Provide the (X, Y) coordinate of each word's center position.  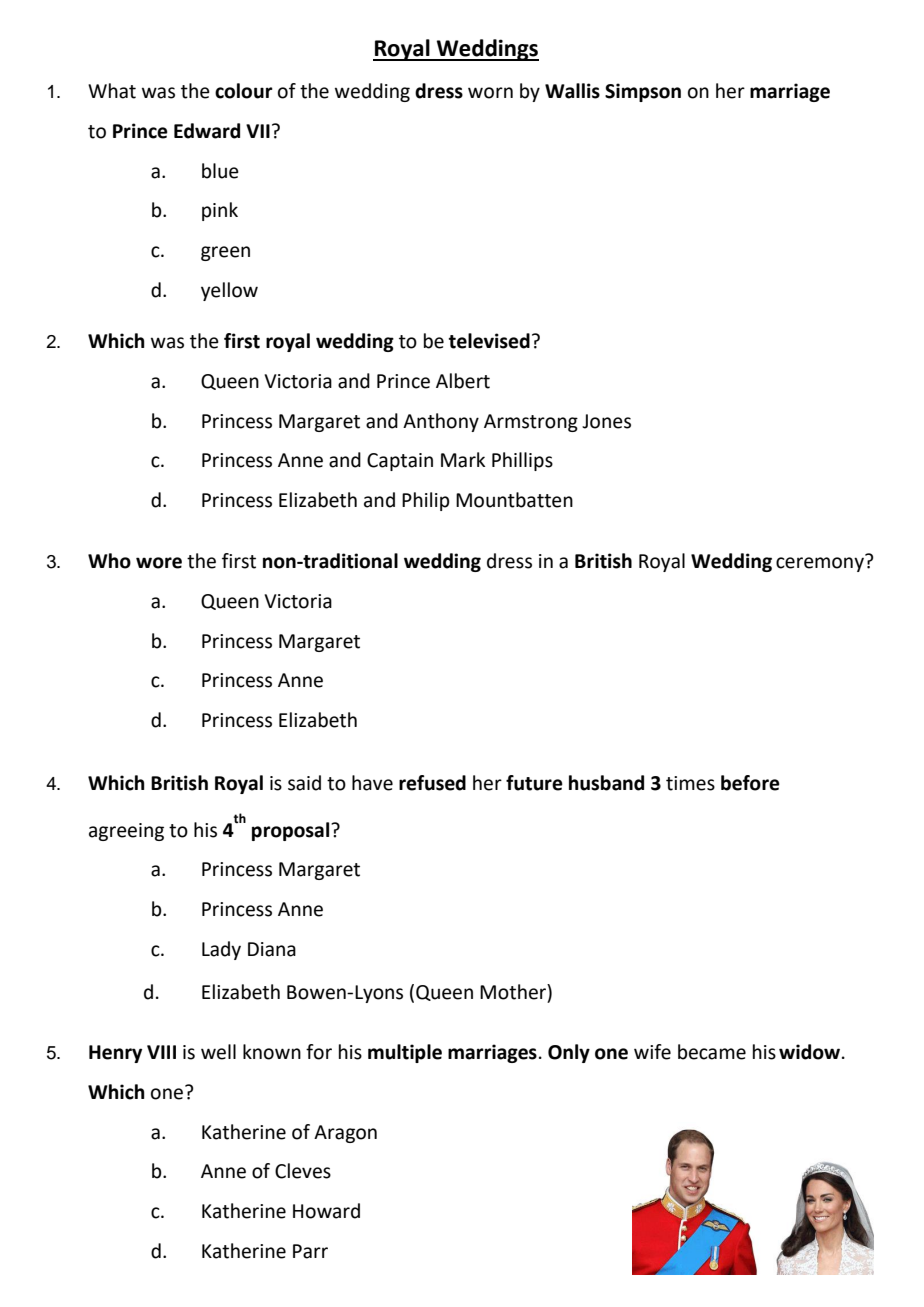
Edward (207, 131)
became (712, 1052)
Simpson (643, 92)
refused (432, 783)
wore (159, 563)
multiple (405, 1053)
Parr (310, 1251)
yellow (229, 291)
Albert (463, 381)
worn (490, 93)
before (750, 783)
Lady (221, 950)
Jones (606, 421)
